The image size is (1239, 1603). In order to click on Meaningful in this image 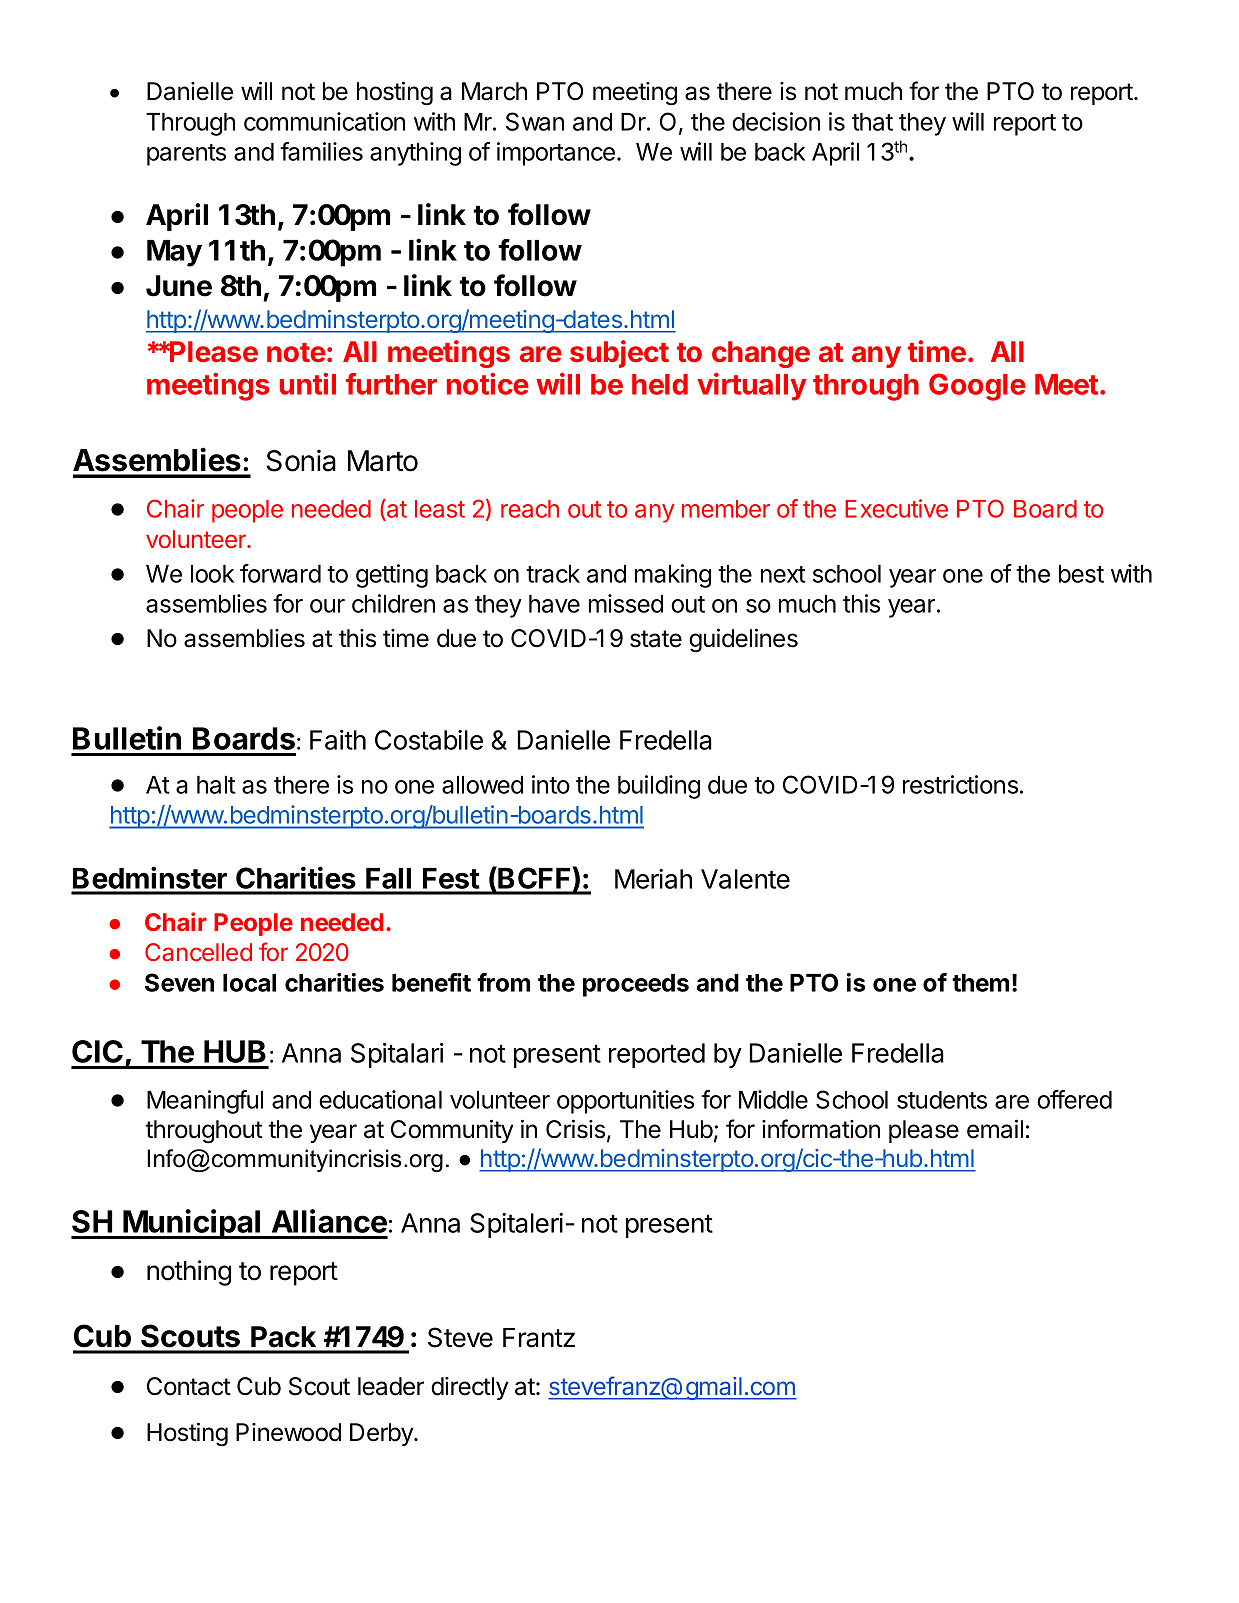, I will do `click(205, 1102)`.
